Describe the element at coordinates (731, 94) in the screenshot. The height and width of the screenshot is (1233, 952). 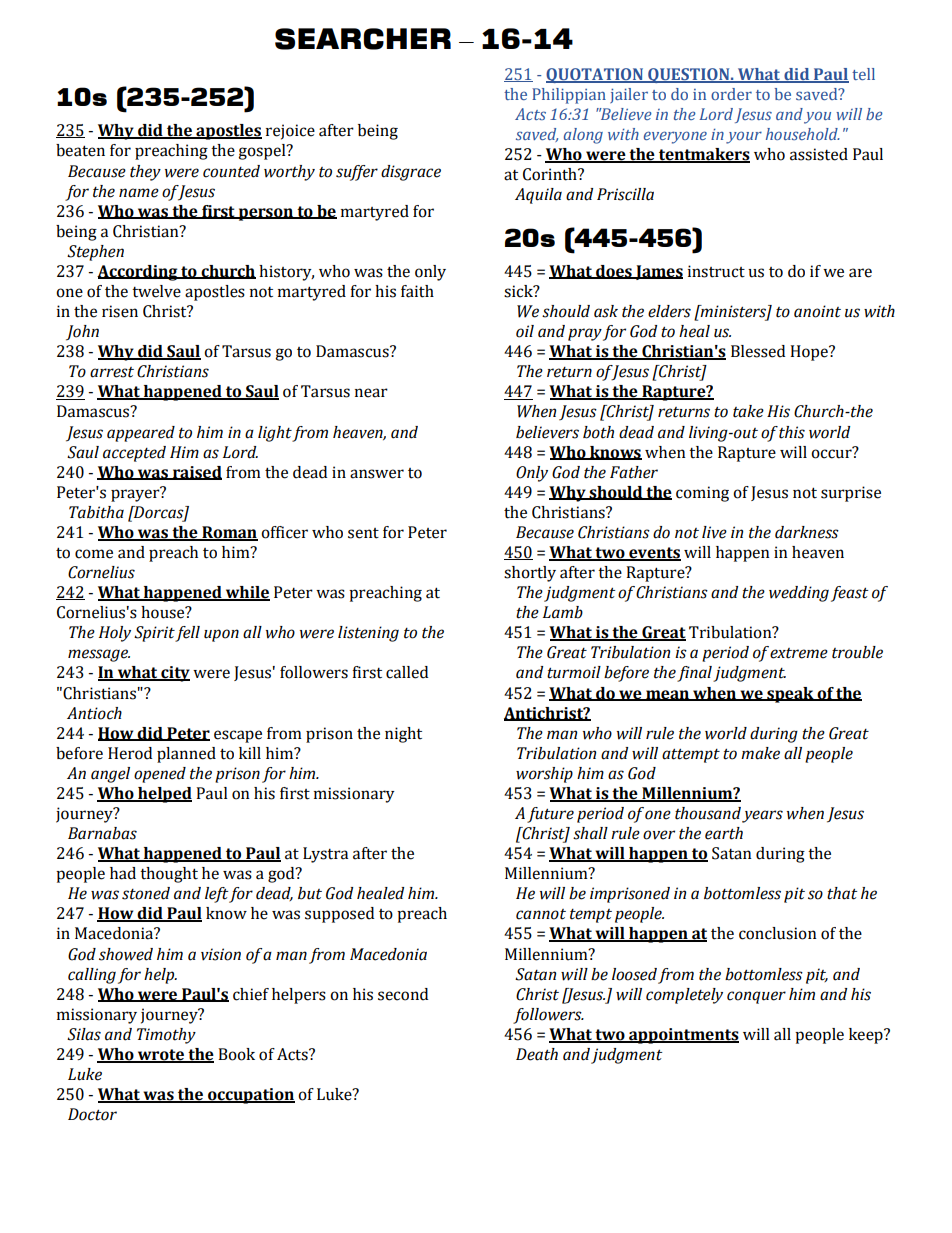
I see `order` at that location.
